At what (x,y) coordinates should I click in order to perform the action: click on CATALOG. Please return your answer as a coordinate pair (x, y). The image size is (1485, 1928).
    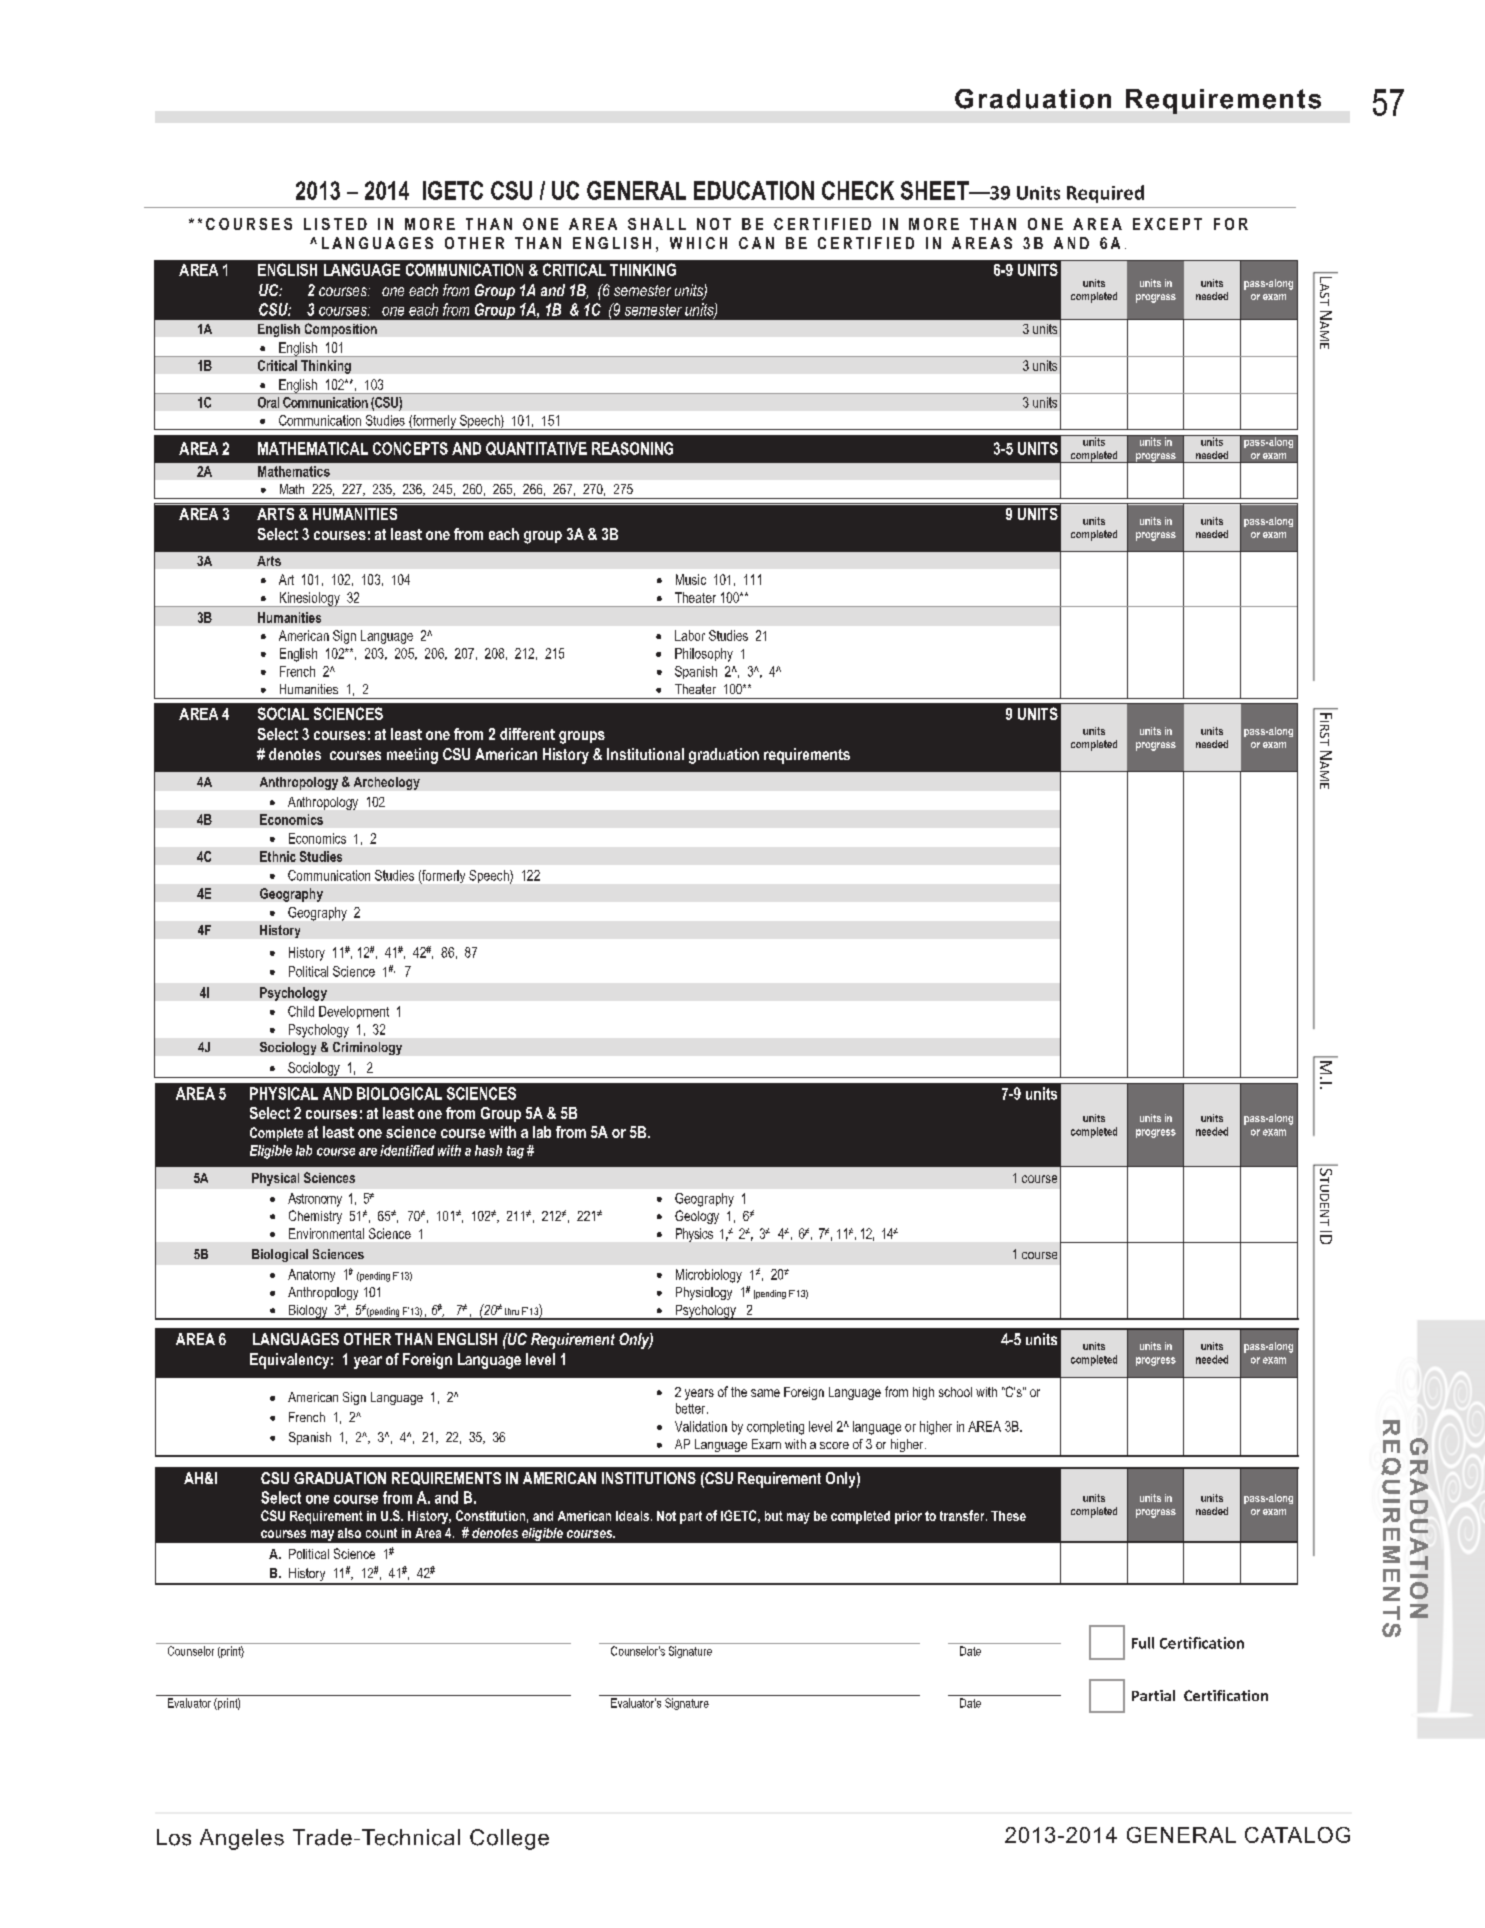
    Looking at the image, I should click on (1297, 1835).
